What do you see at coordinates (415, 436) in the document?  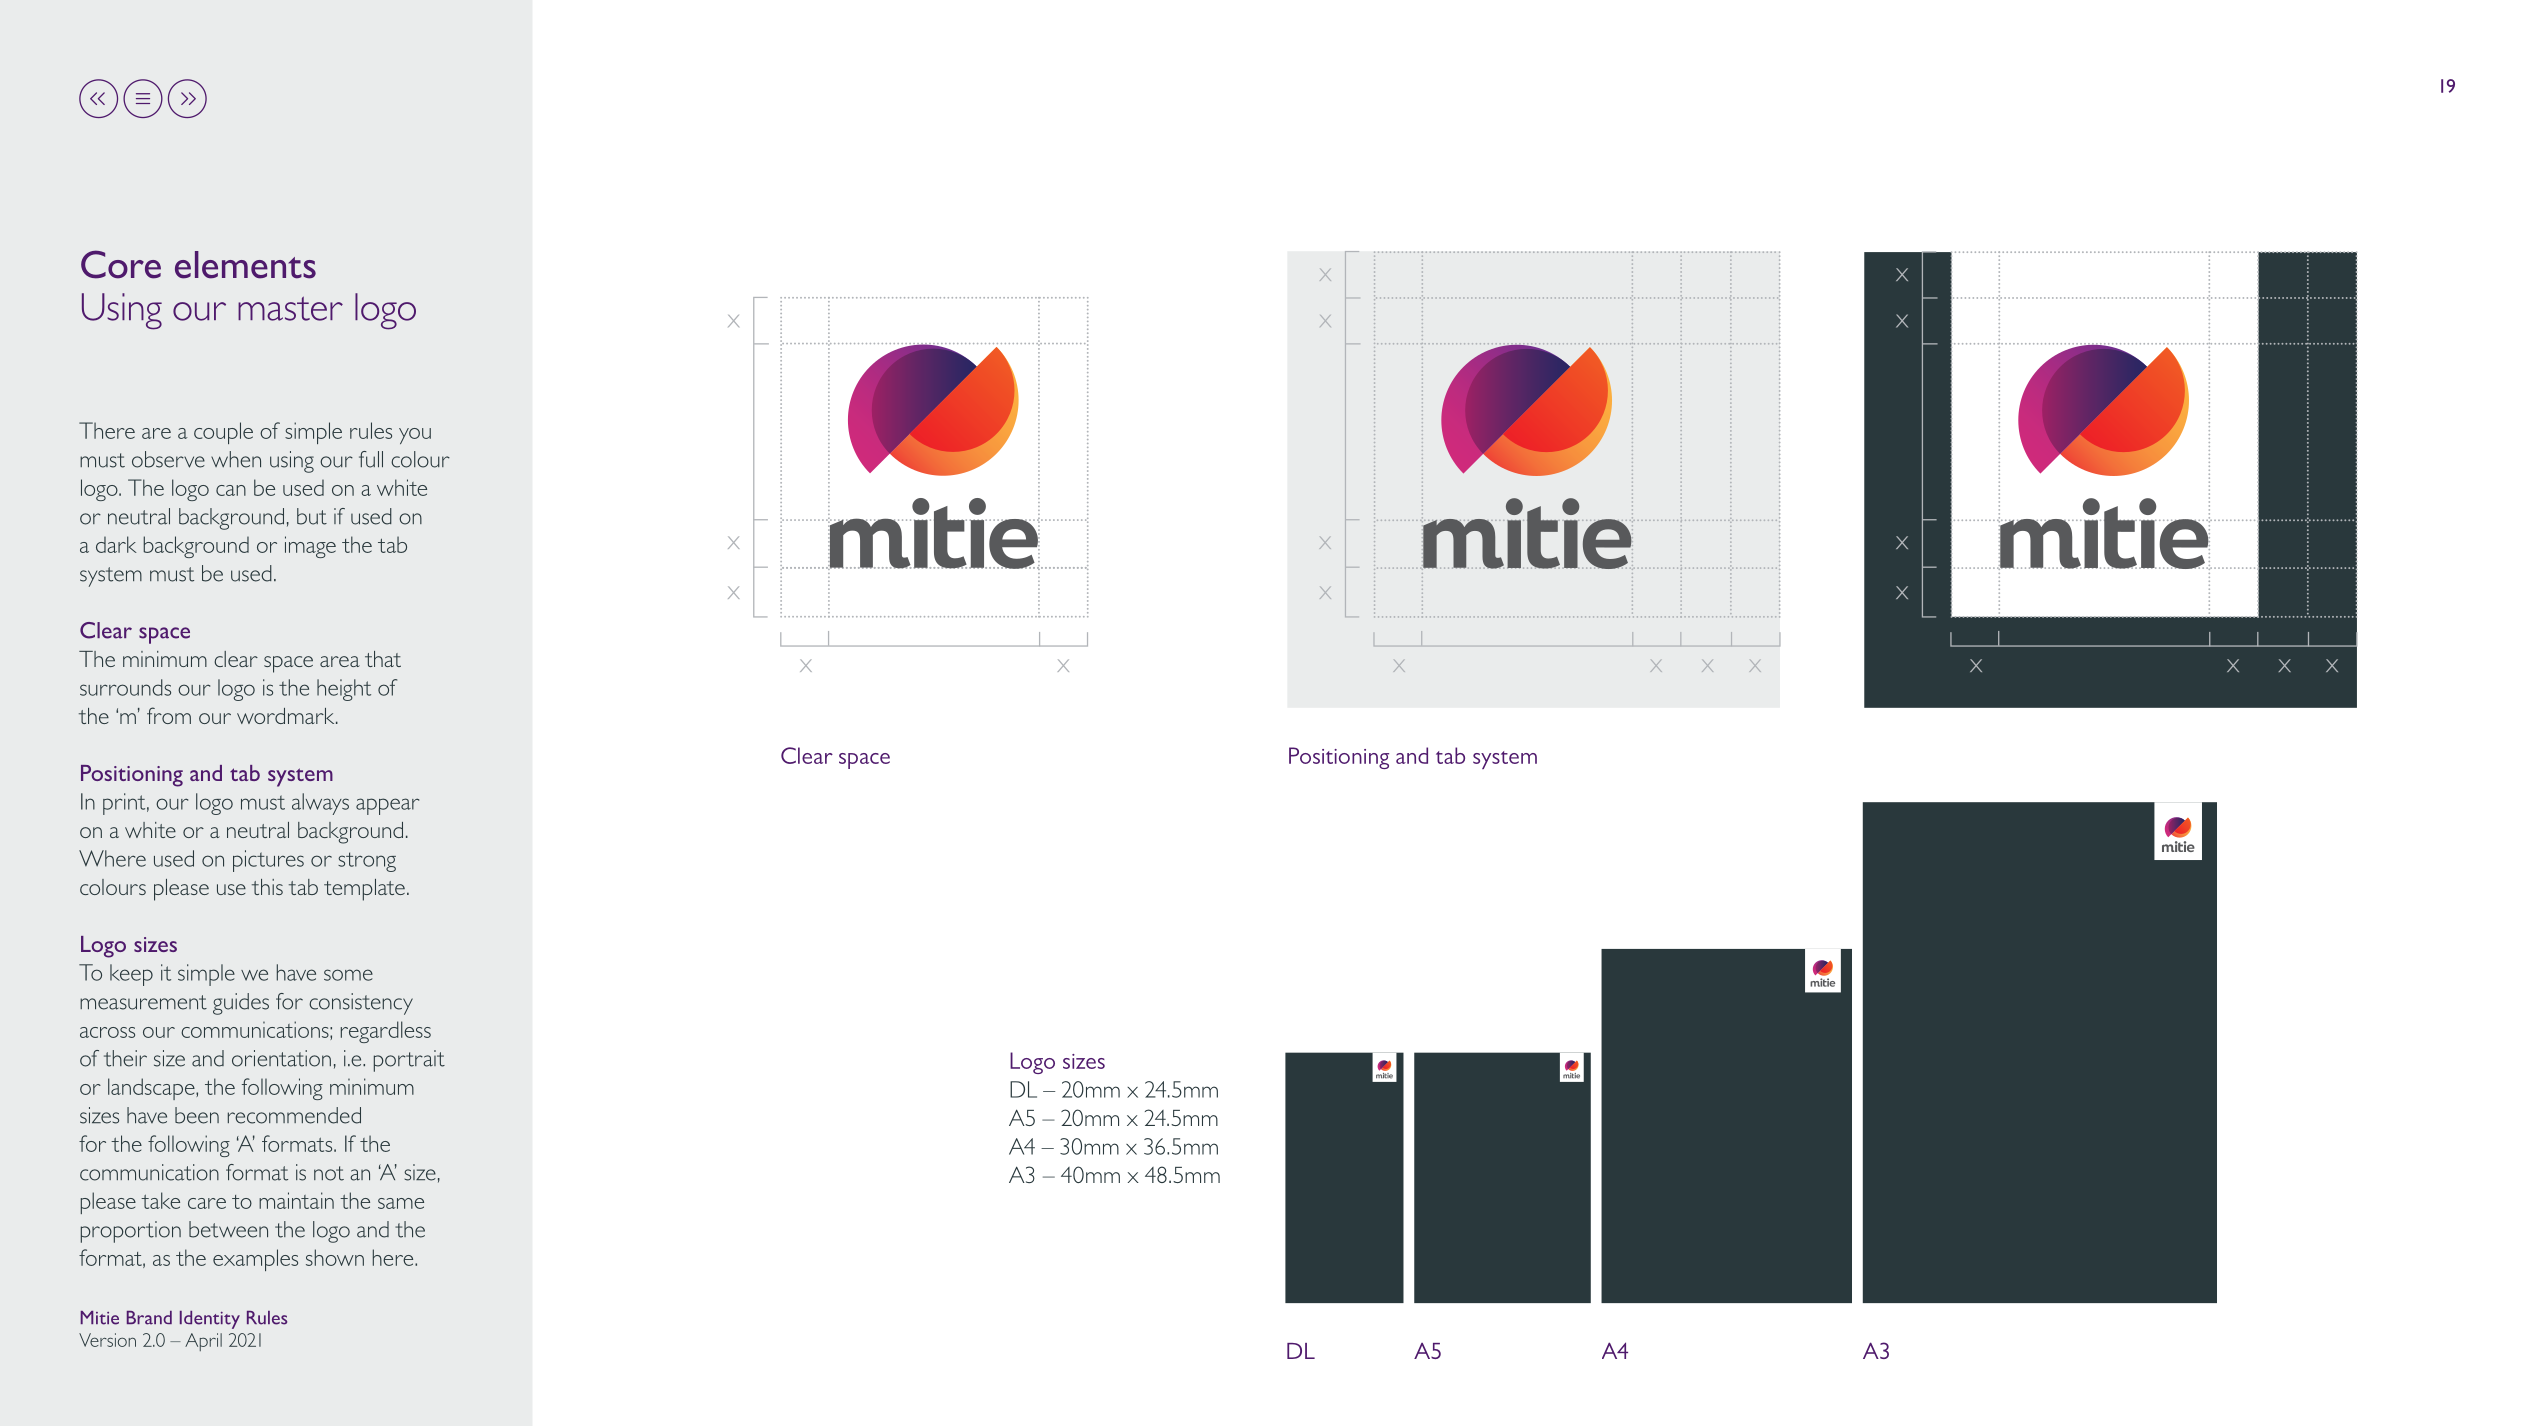 I see `you` at bounding box center [415, 436].
